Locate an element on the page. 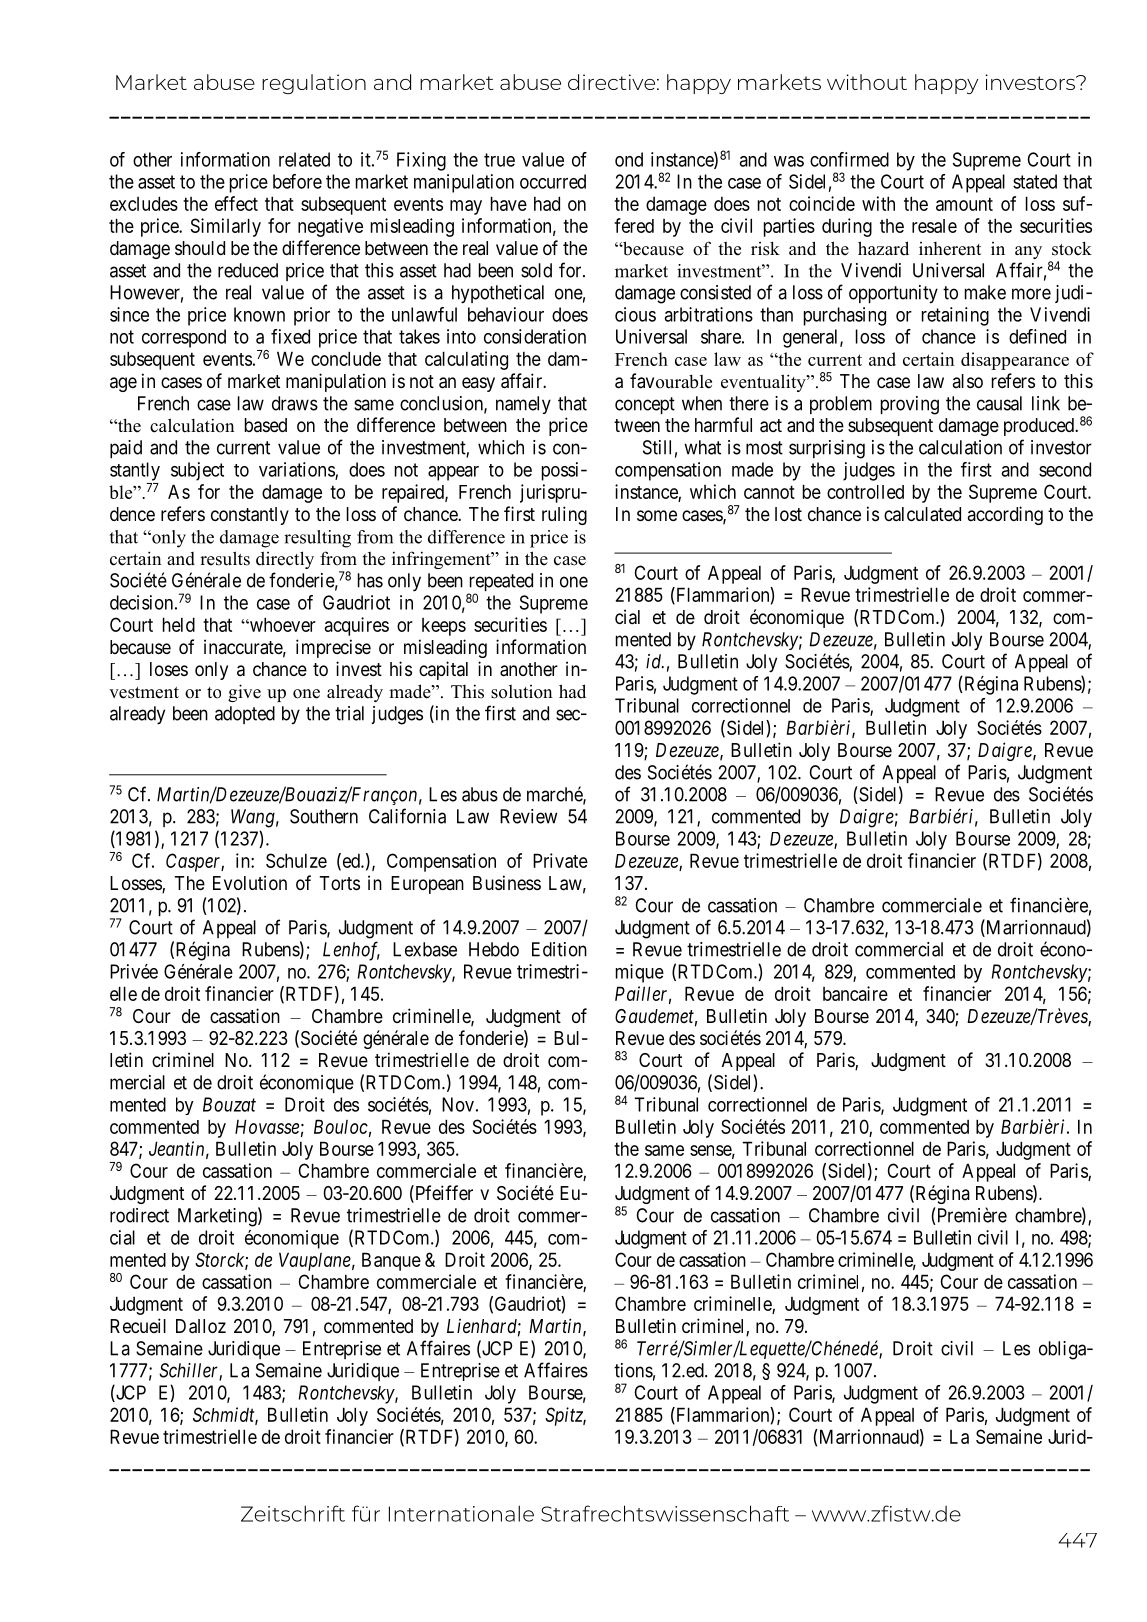 This image has height=1622, width=1147. calculated is located at coordinates (922, 514).
